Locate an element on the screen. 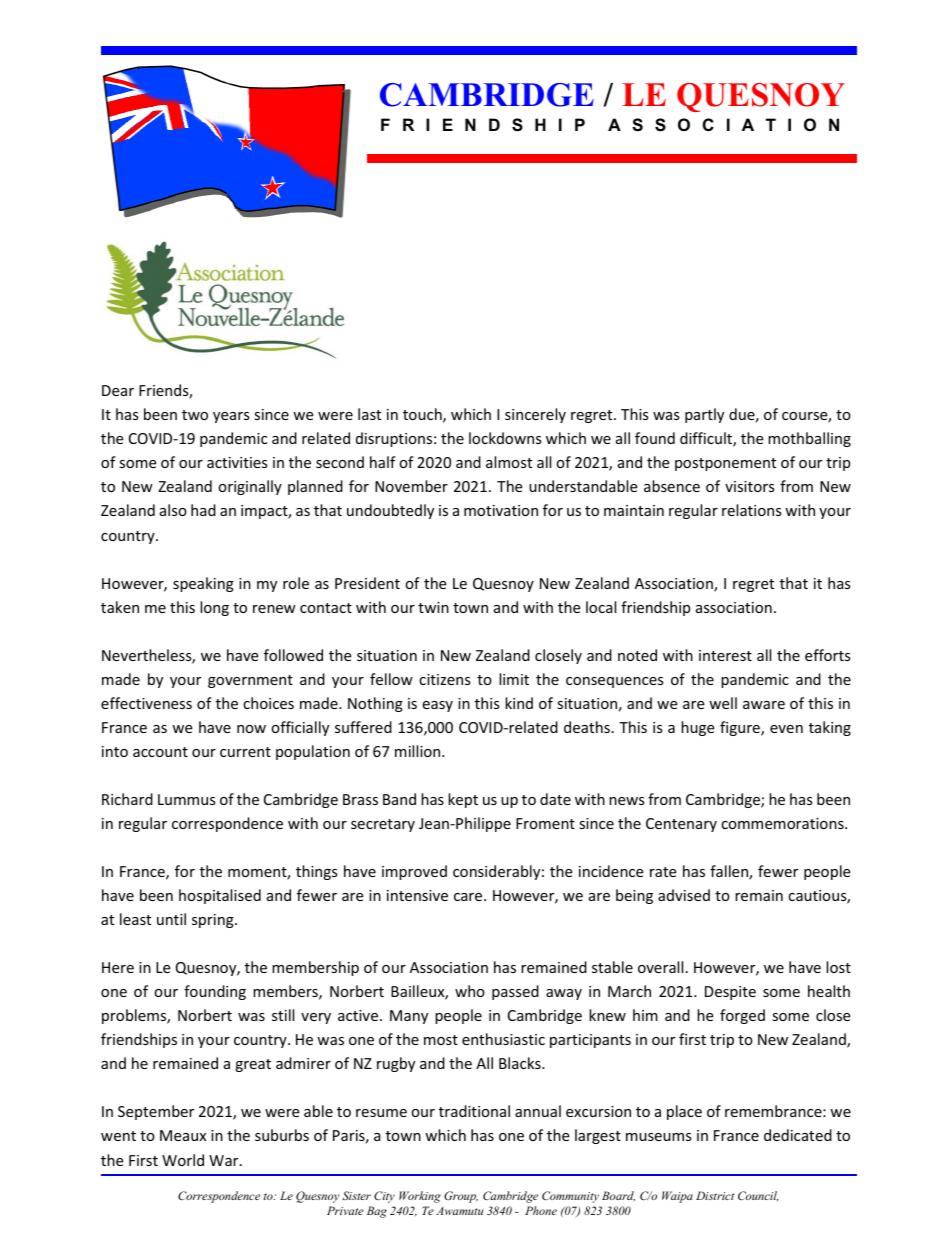  kept is located at coordinates (463, 800).
